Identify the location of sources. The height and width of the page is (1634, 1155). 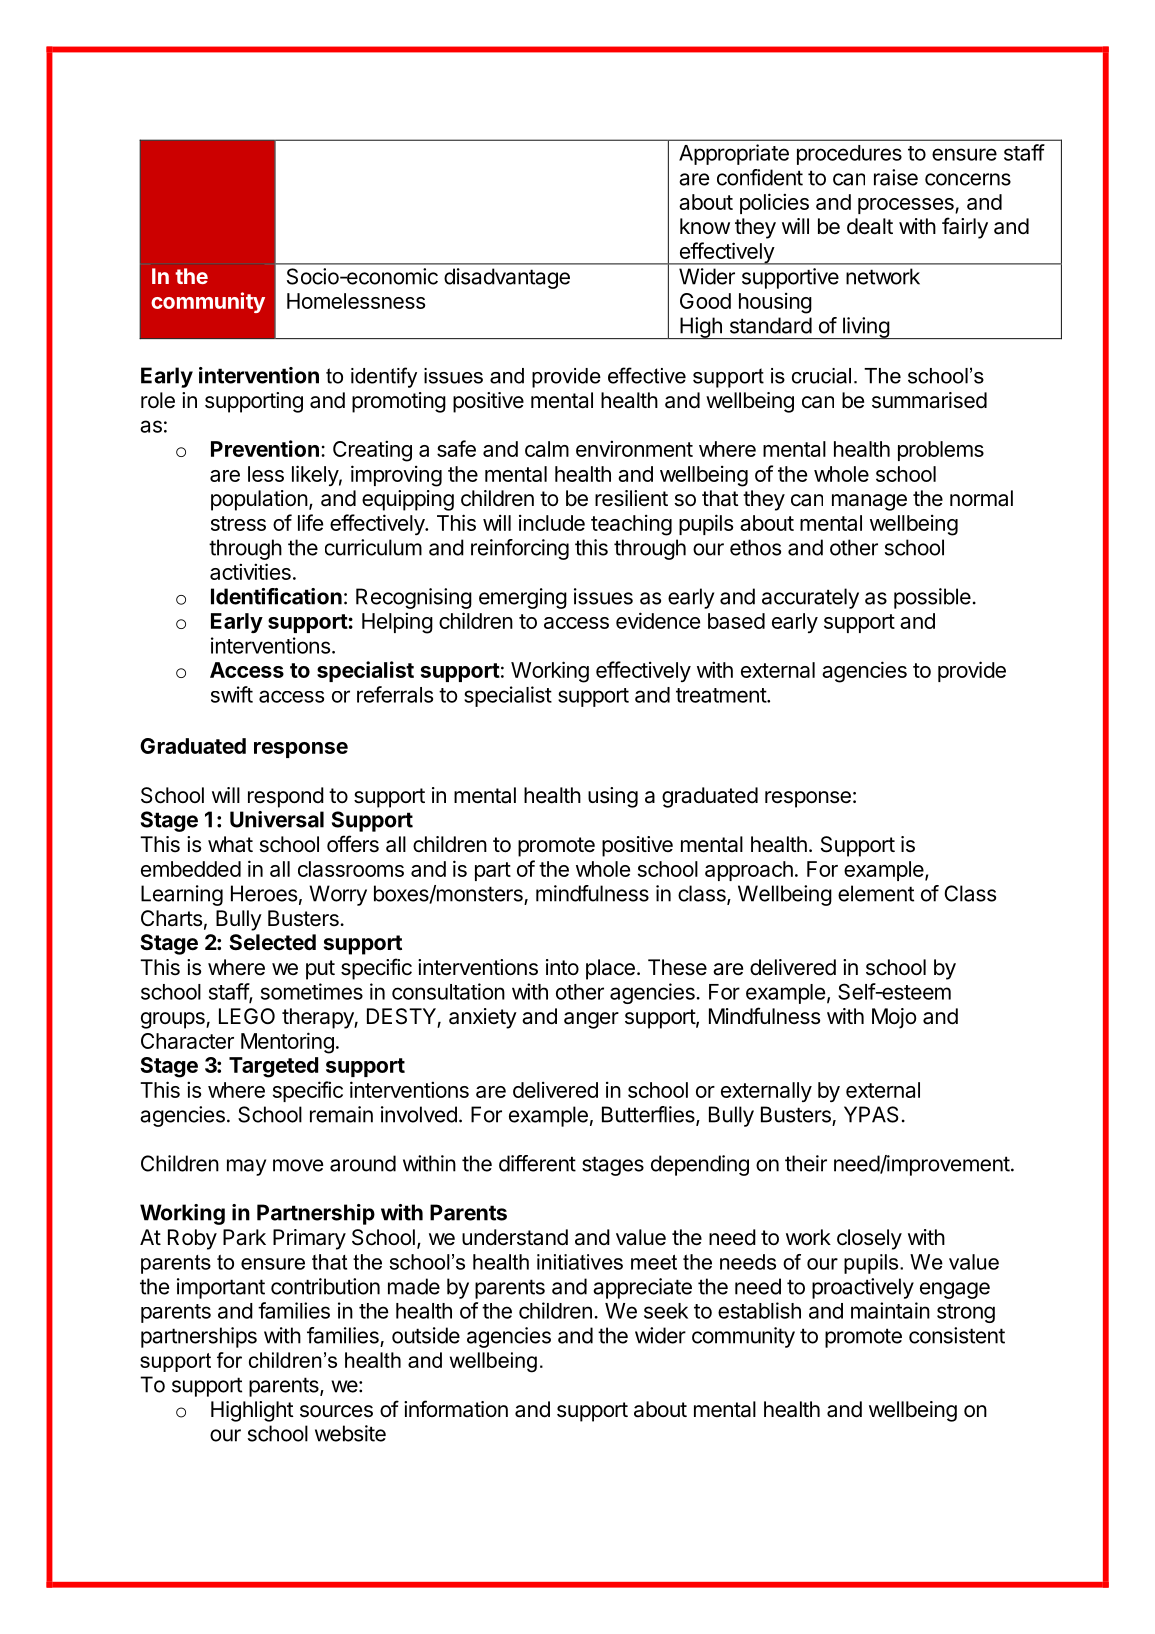
(336, 1411).
